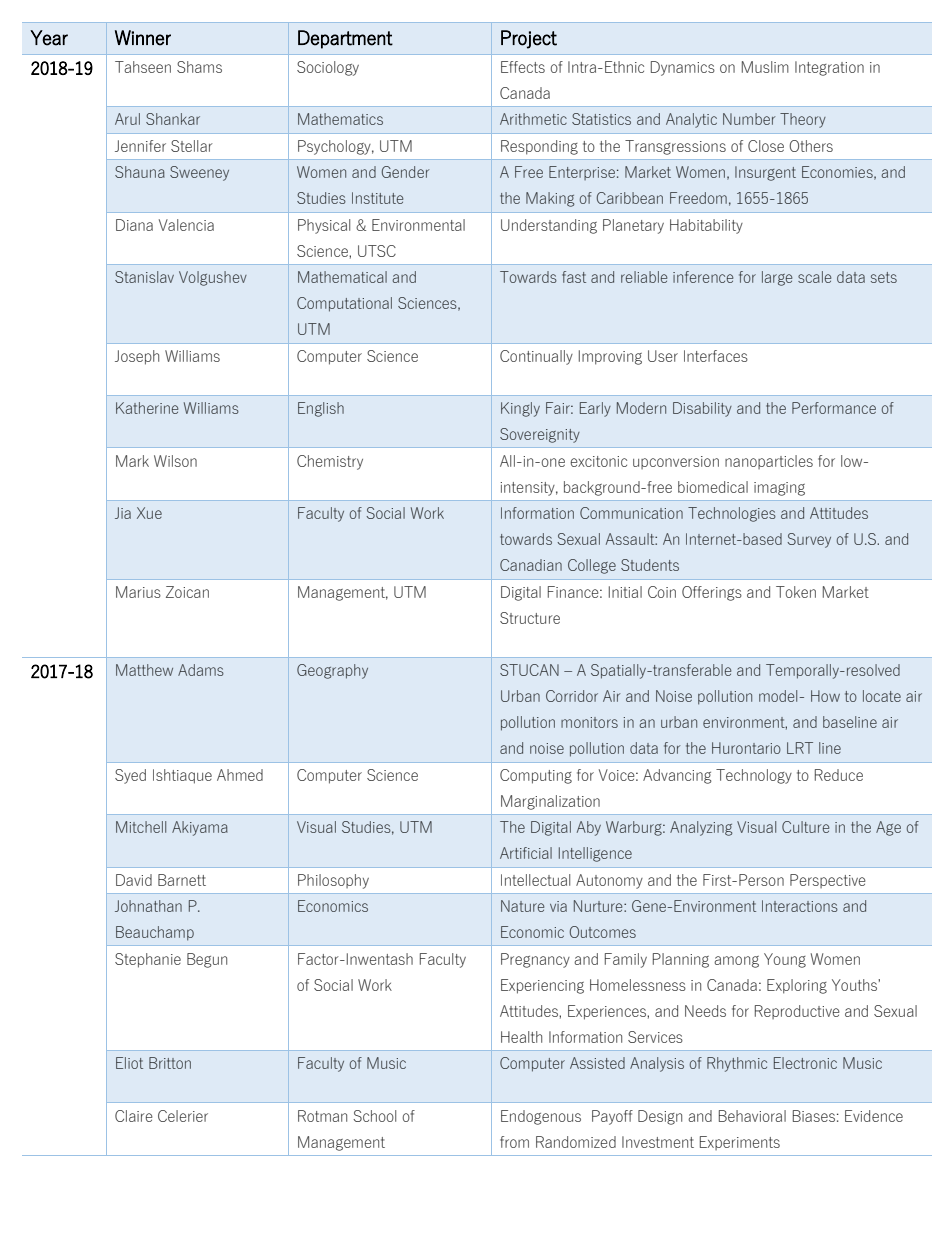 The width and height of the document is (952, 1233). What do you see at coordinates (514, 1142) in the document?
I see `from` at bounding box center [514, 1142].
